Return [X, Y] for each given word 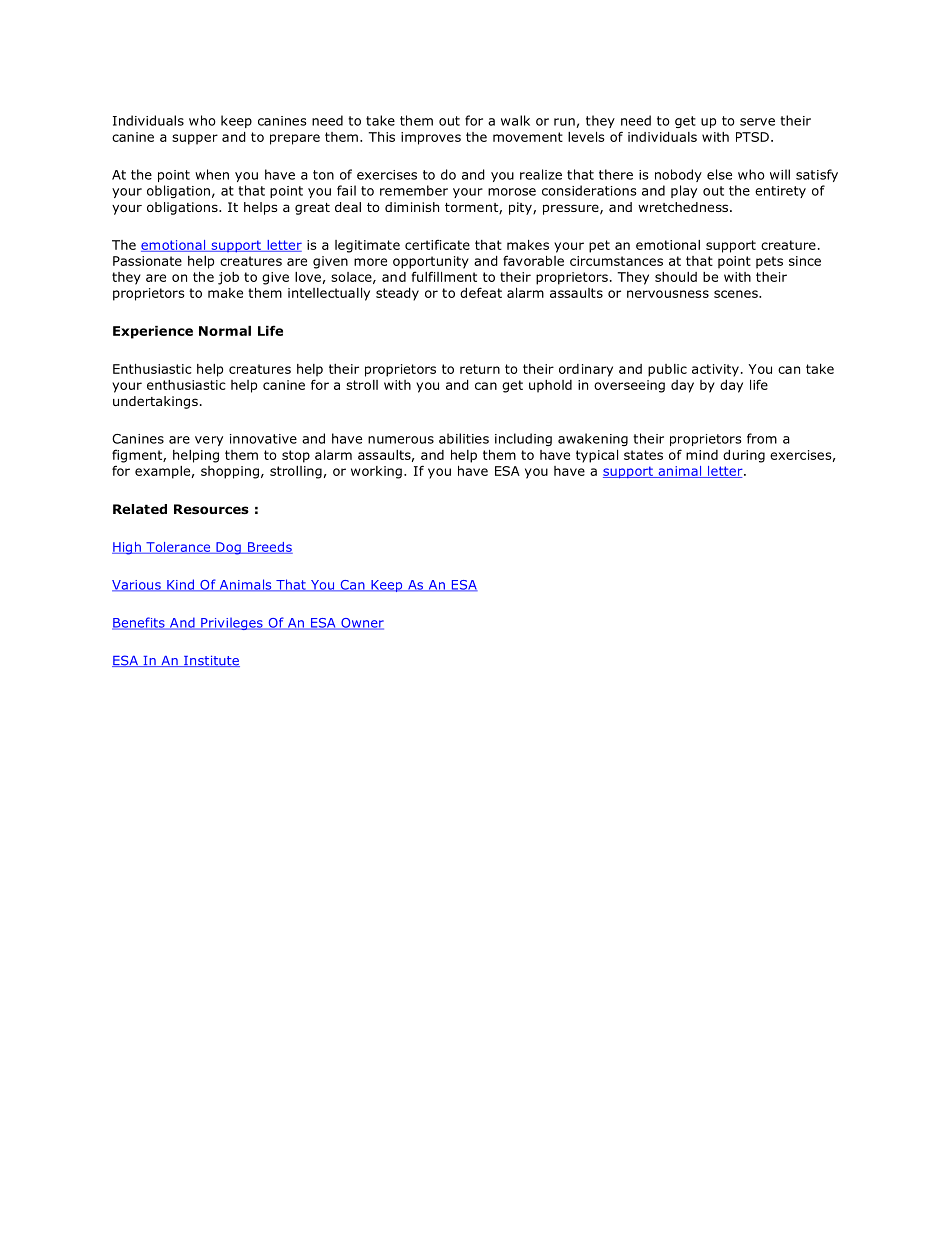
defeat [481, 292]
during [744, 456]
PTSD [752, 137]
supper [195, 139]
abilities [464, 438]
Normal [225, 331]
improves [431, 138]
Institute [211, 661]
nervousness [668, 294]
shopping [230, 472]
